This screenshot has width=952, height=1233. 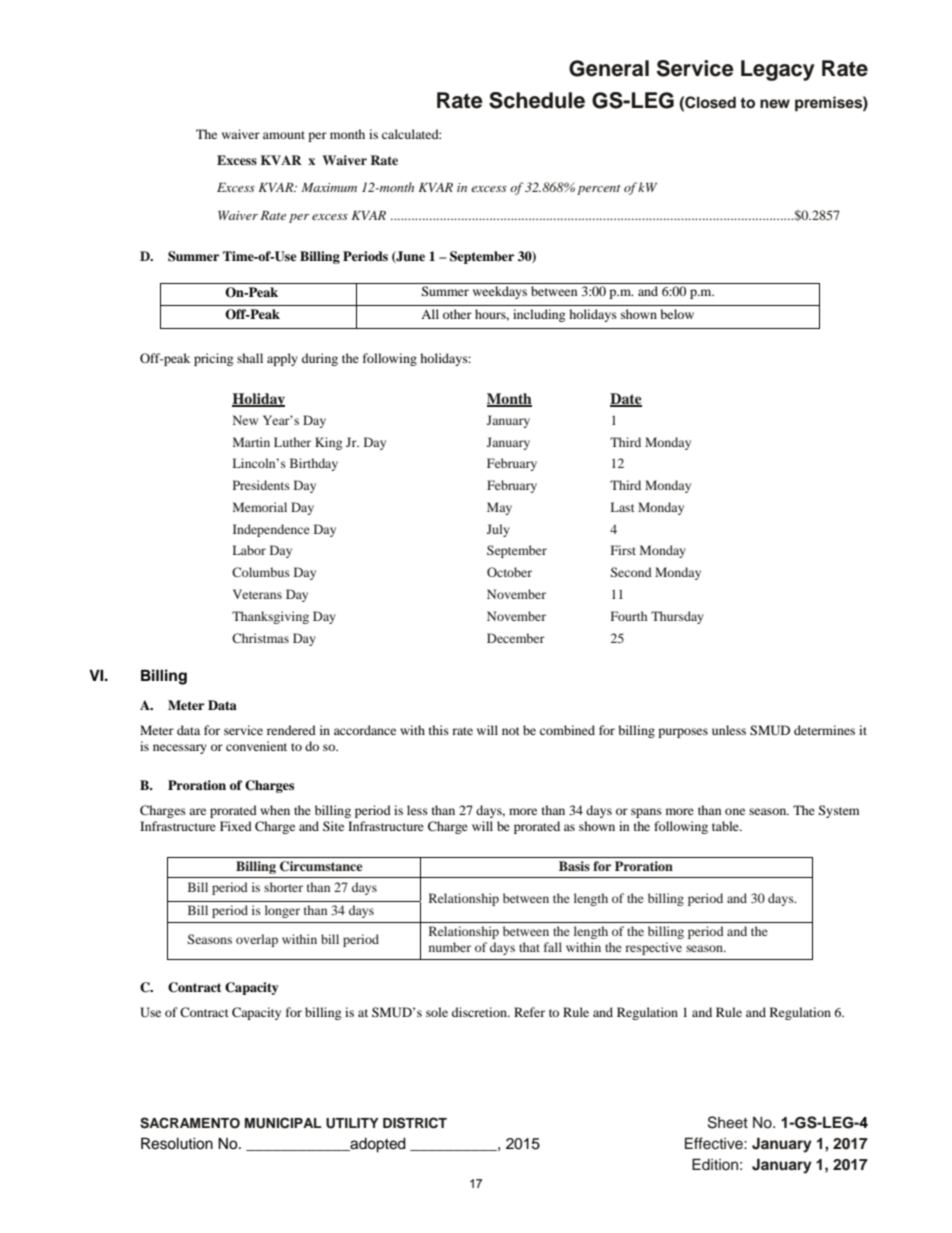 I want to click on Thursday, so click(x=677, y=617).
